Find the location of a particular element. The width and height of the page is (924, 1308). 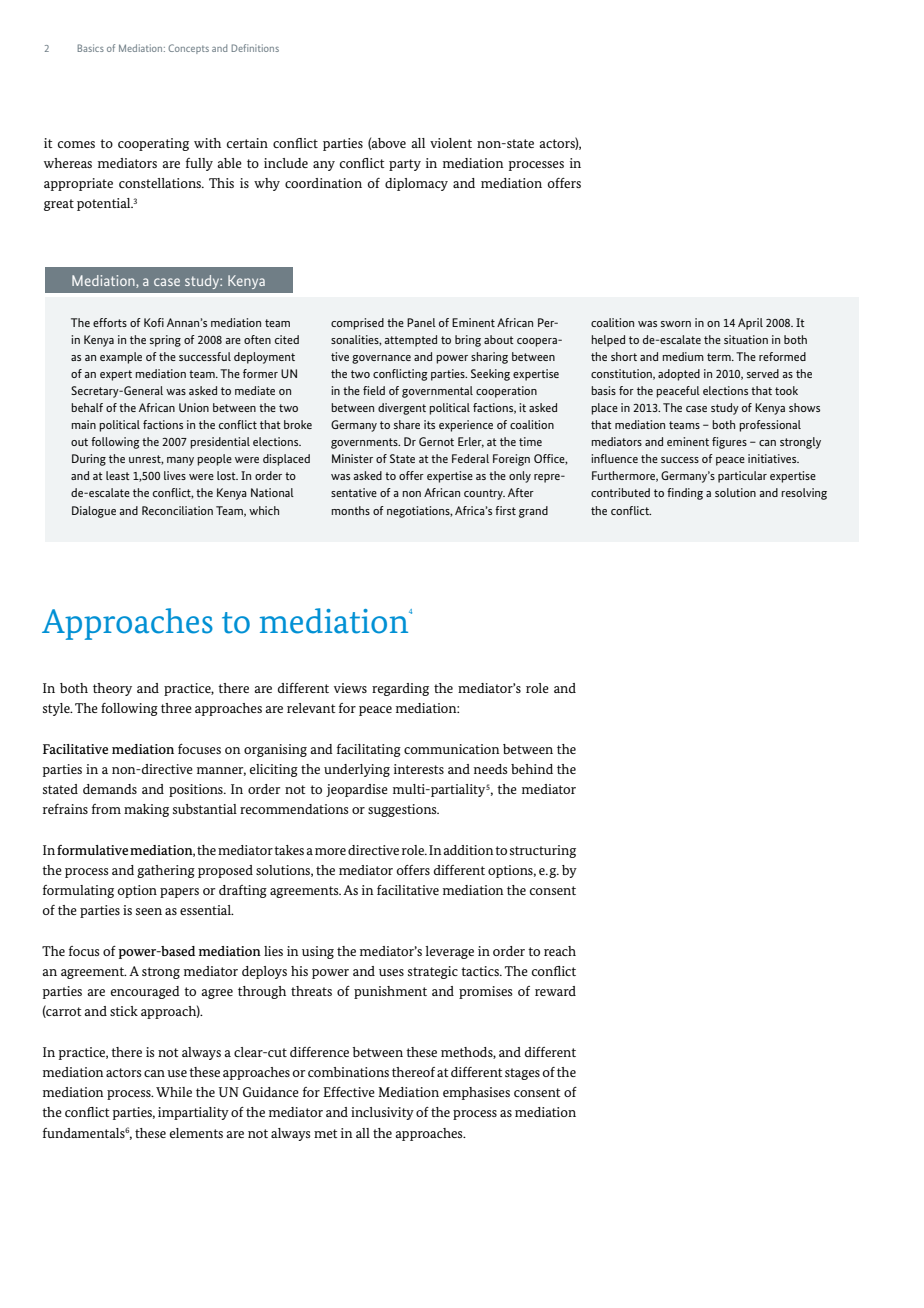

emphasises is located at coordinates (476, 1093).
